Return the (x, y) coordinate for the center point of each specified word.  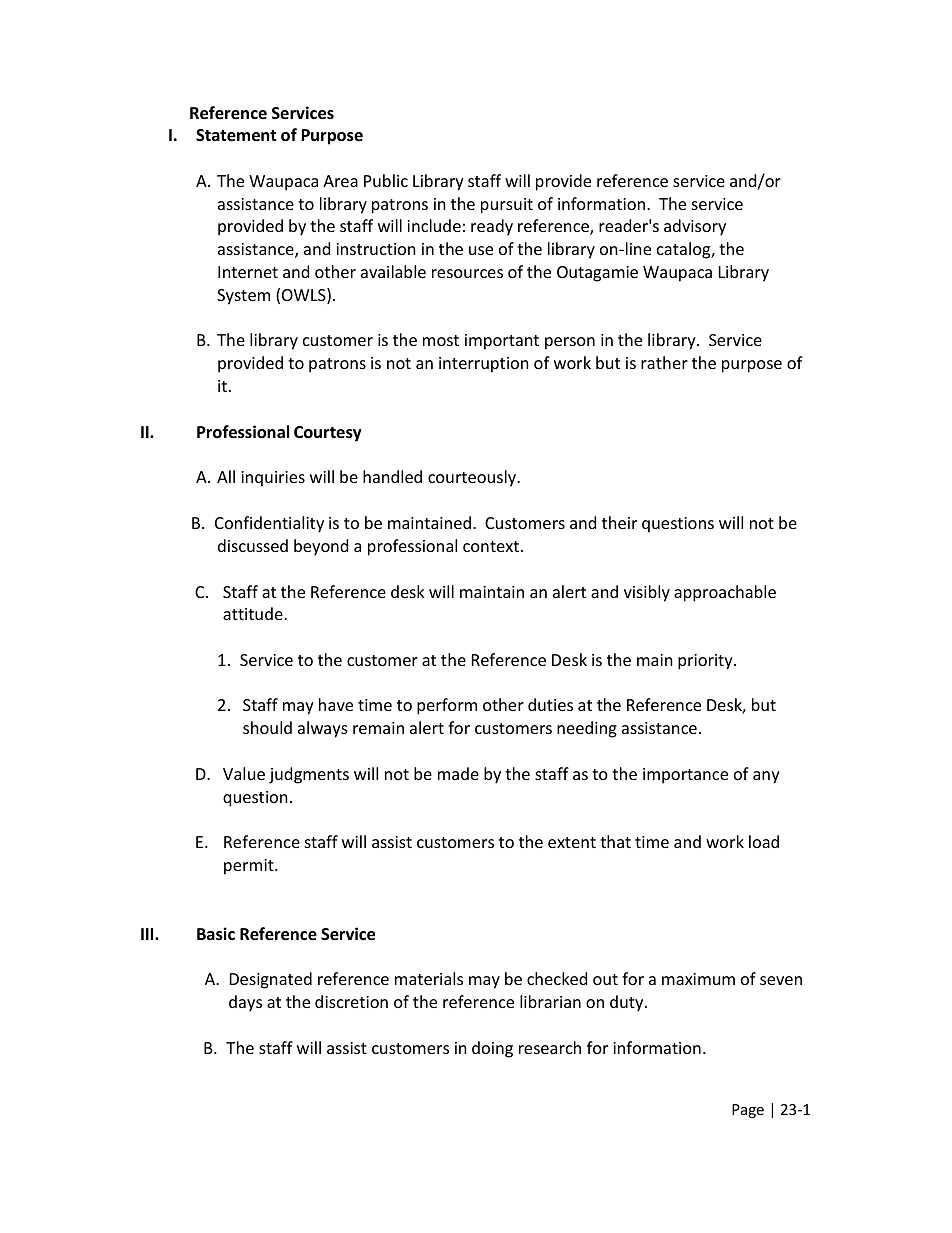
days (245, 1003)
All (226, 476)
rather (664, 362)
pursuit (507, 206)
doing (492, 1049)
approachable (725, 593)
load (764, 841)
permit (250, 867)
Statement (236, 135)
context (491, 546)
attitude (254, 613)
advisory (695, 227)
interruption (484, 365)
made (458, 773)
